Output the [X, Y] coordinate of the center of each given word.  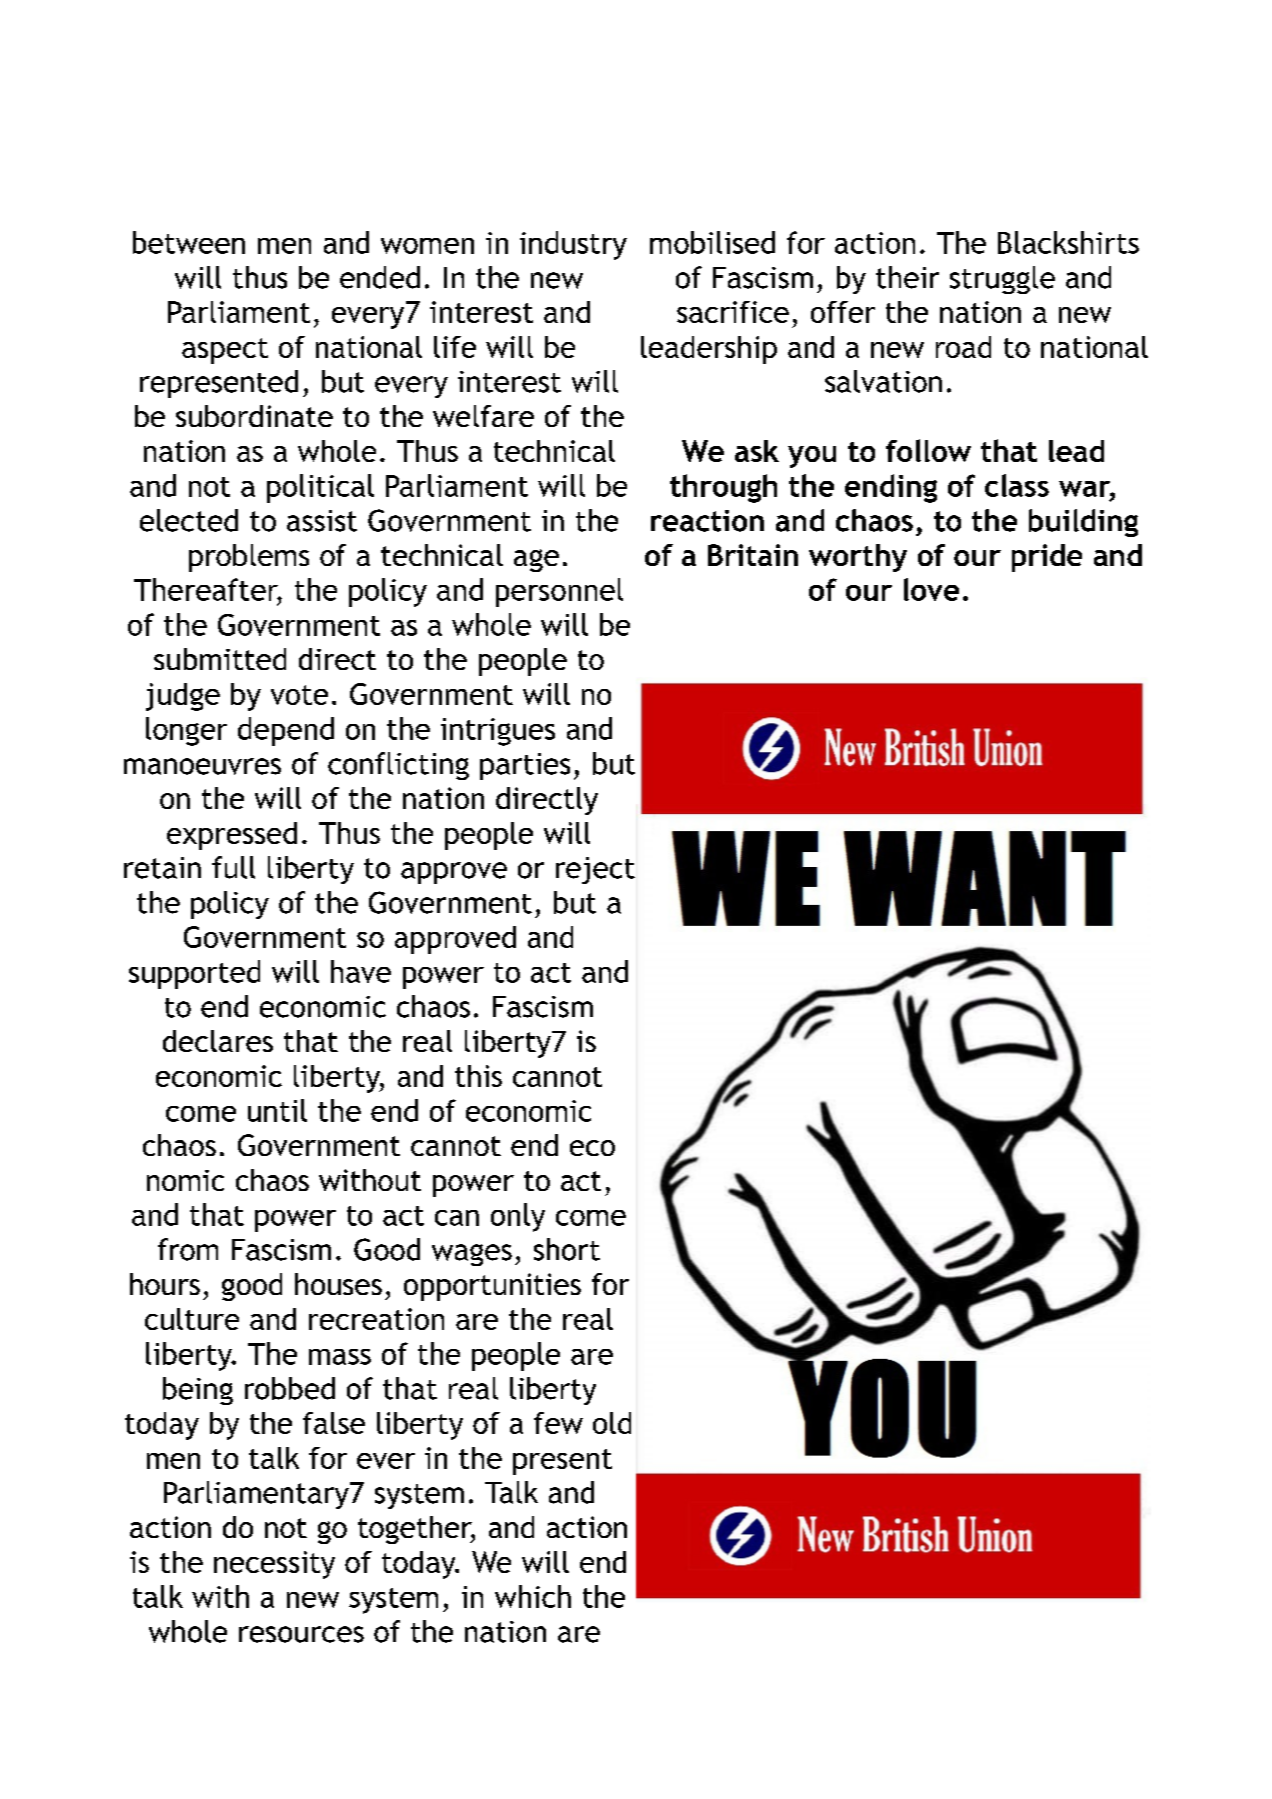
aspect [225, 351]
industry [573, 245]
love [931, 589]
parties [525, 766]
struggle [1002, 280]
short [567, 1249]
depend [286, 731]
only [518, 1217]
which [533, 1596]
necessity [274, 1565]
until [277, 1110]
